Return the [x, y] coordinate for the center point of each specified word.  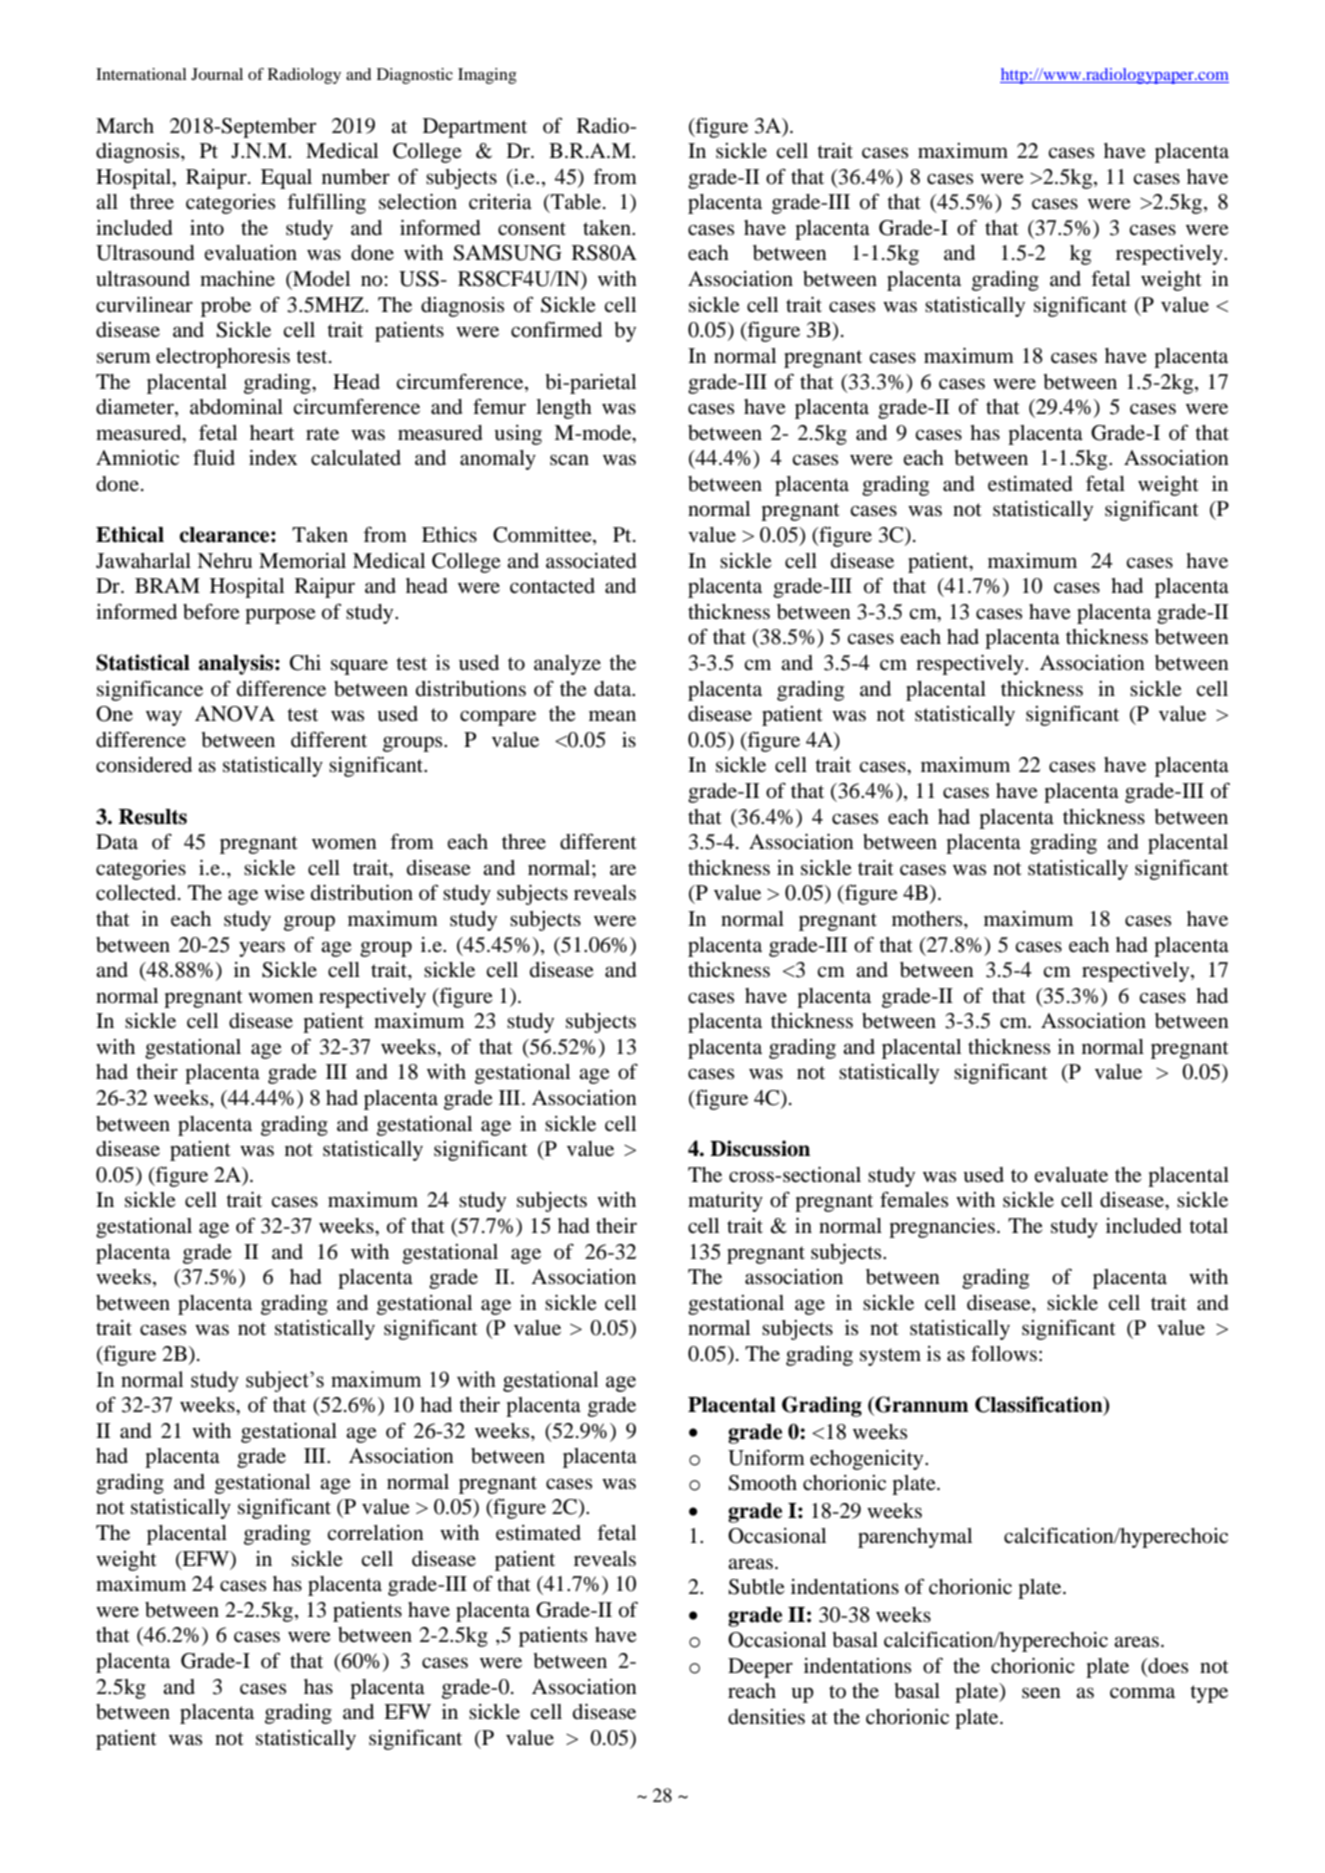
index [273, 458]
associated [591, 561]
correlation [375, 1533]
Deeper [760, 1668]
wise [284, 893]
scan [569, 459]
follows [1004, 1353]
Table [576, 202]
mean [612, 715]
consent [532, 229]
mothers [928, 919]
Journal [217, 74]
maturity [725, 1202]
